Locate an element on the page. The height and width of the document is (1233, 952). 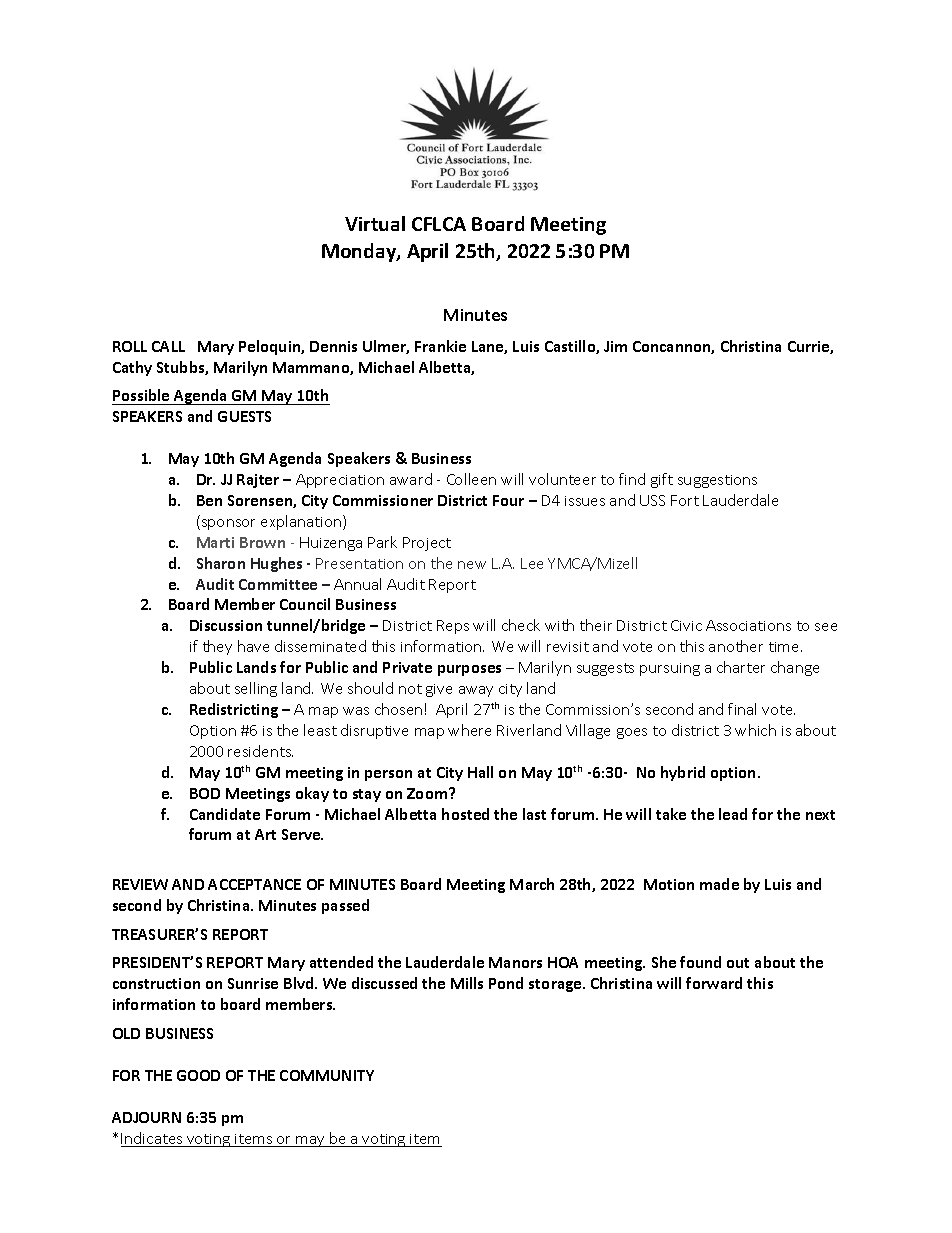
COMMUNITY is located at coordinates (327, 1075).
